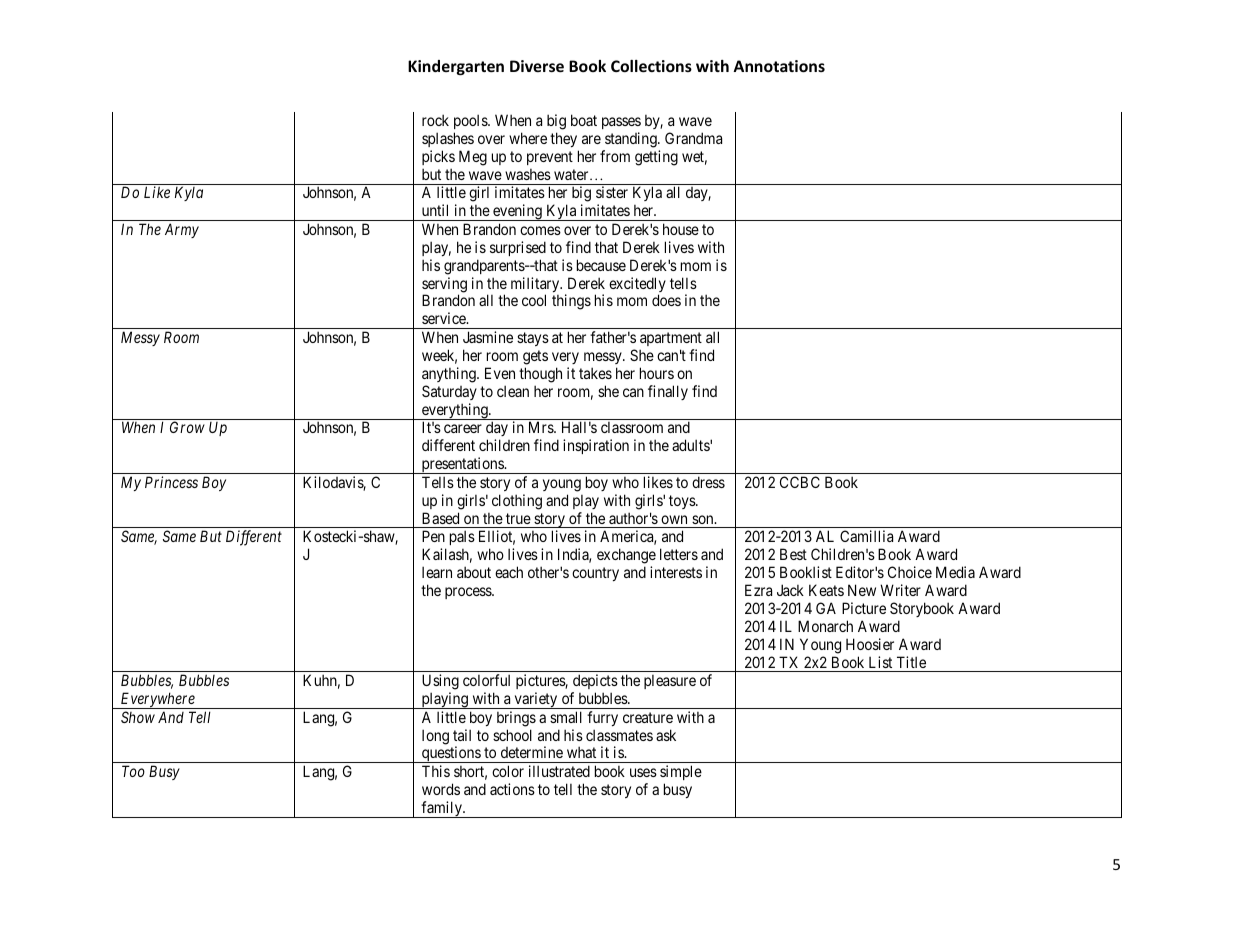 This image has width=1233, height=952. I want to click on Annotations, so click(779, 66).
